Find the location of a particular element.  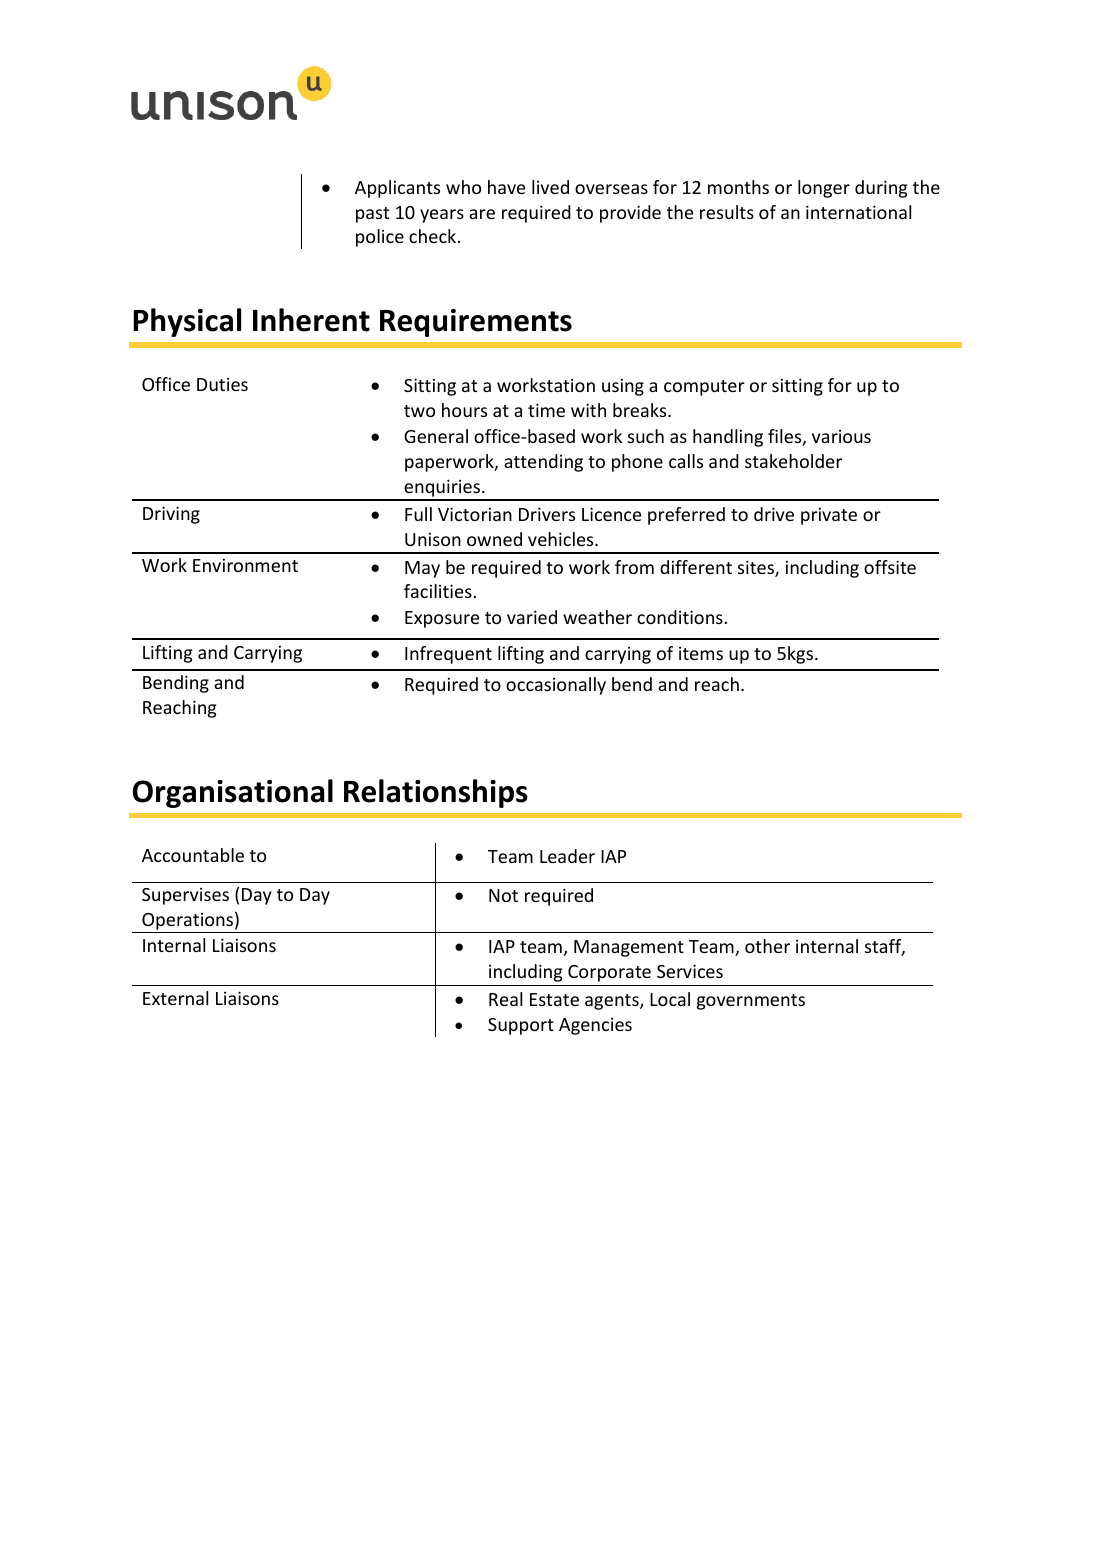

Estate is located at coordinates (554, 999).
